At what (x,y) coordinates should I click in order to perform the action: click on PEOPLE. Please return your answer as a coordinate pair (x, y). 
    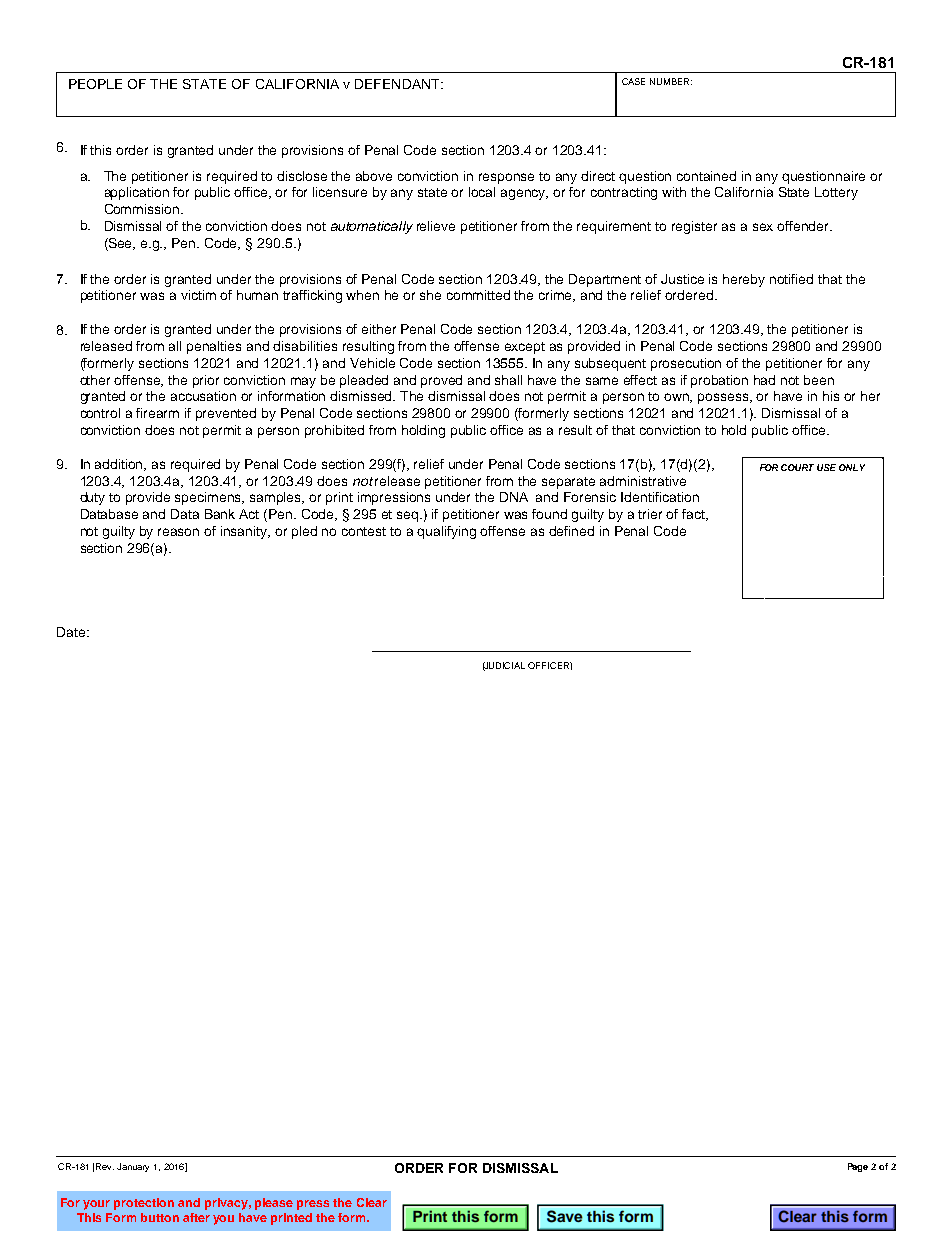
    Looking at the image, I should click on (95, 84).
